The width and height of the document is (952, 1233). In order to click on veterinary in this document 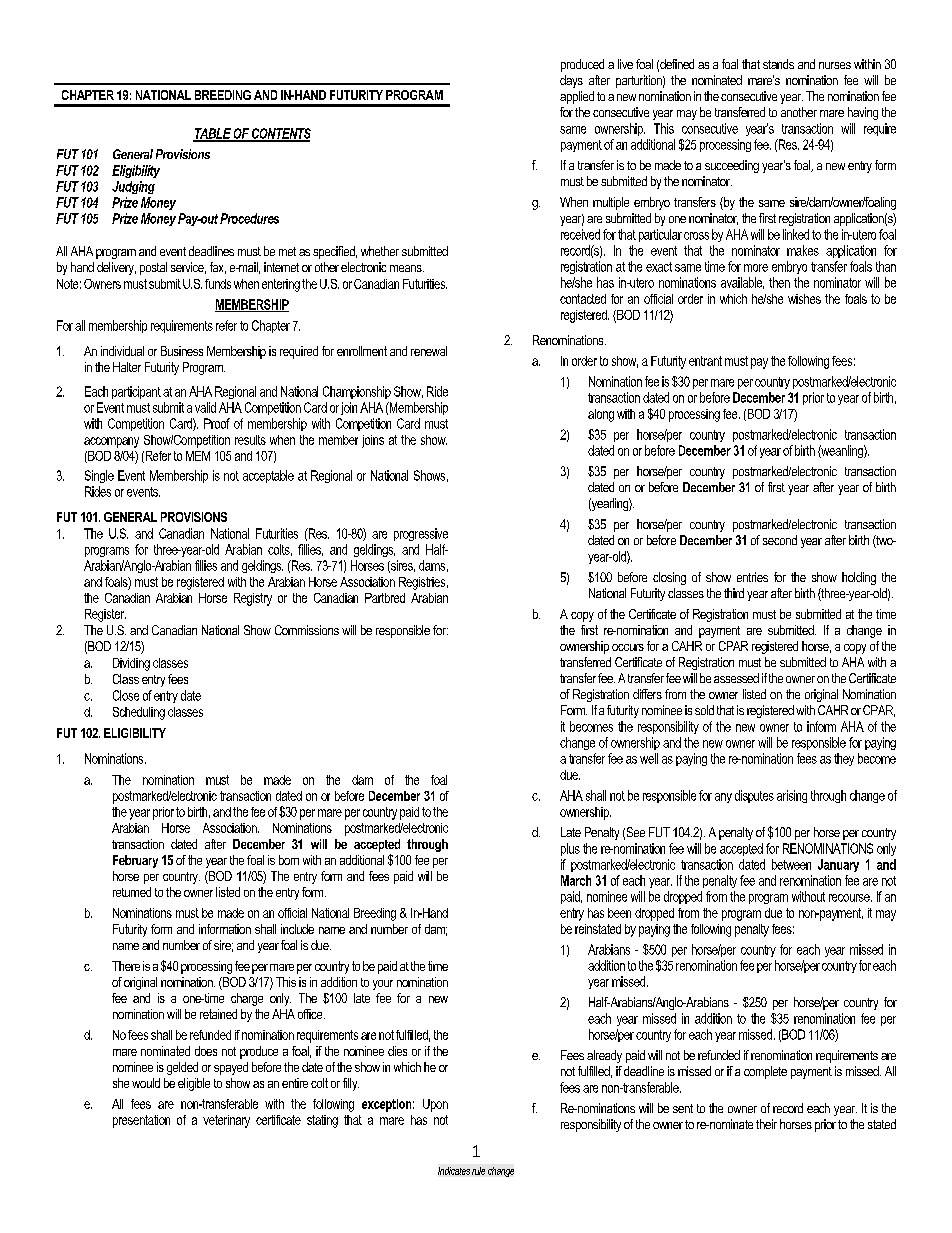, I will do `click(226, 1121)`.
